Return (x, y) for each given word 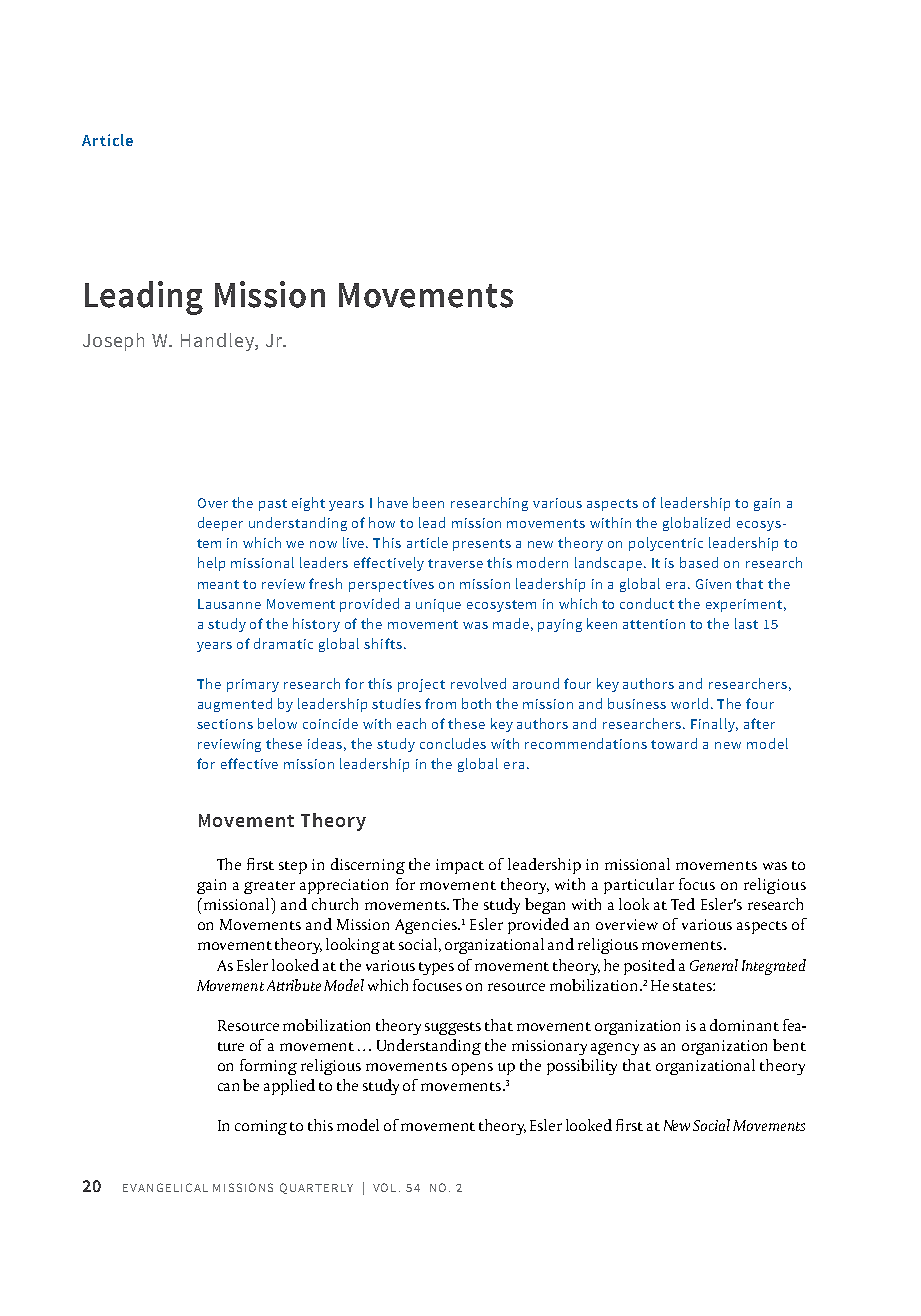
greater (269, 887)
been (428, 502)
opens (472, 1069)
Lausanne (229, 604)
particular (639, 886)
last (746, 623)
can (228, 1087)
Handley (218, 342)
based (699, 562)
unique (438, 605)
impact (460, 866)
